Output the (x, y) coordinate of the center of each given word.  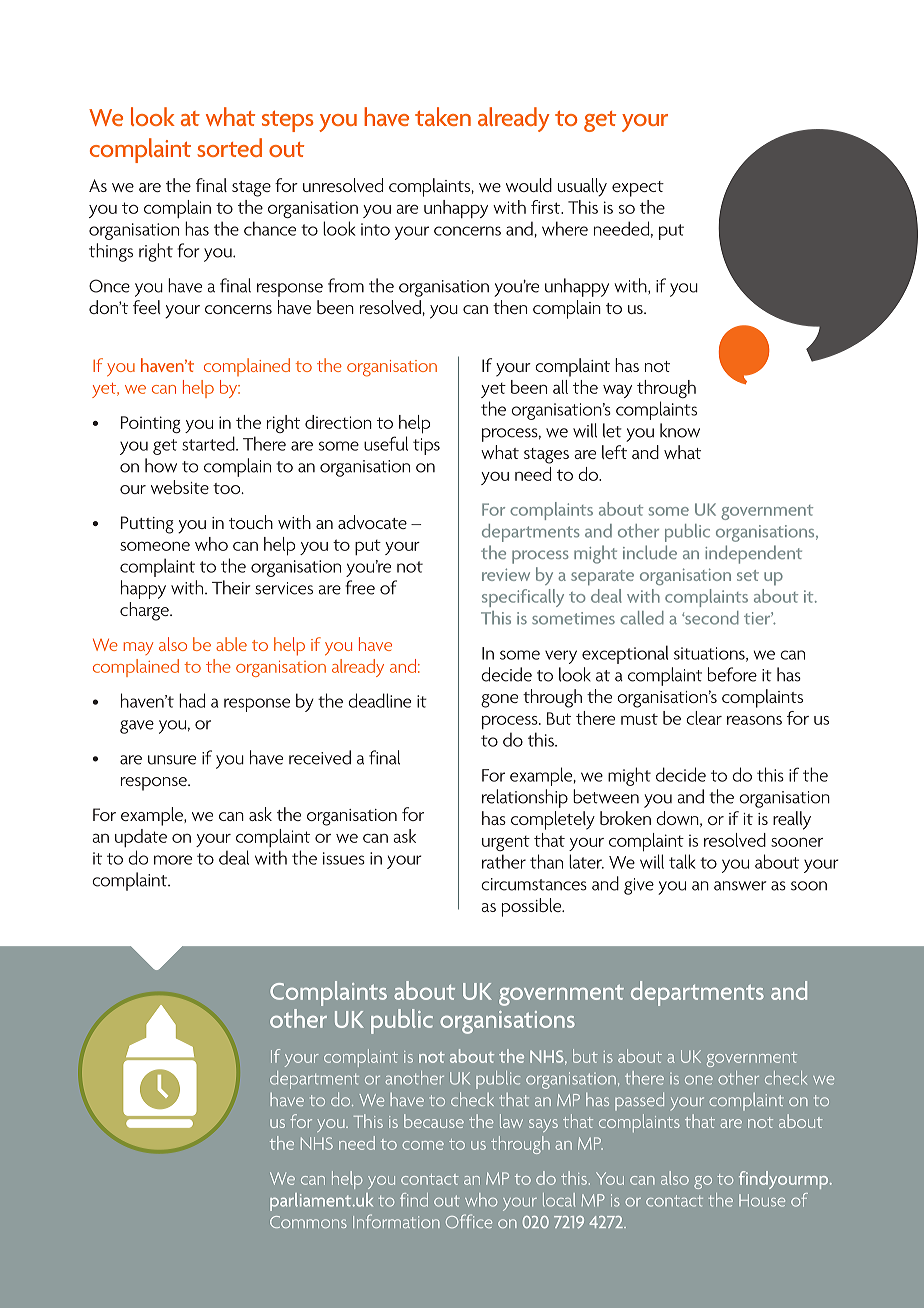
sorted (229, 147)
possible (533, 907)
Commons (308, 1222)
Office (469, 1221)
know (680, 430)
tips (426, 446)
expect (638, 189)
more (173, 860)
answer (740, 886)
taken (443, 116)
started (209, 443)
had (192, 700)
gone (499, 701)
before (732, 674)
